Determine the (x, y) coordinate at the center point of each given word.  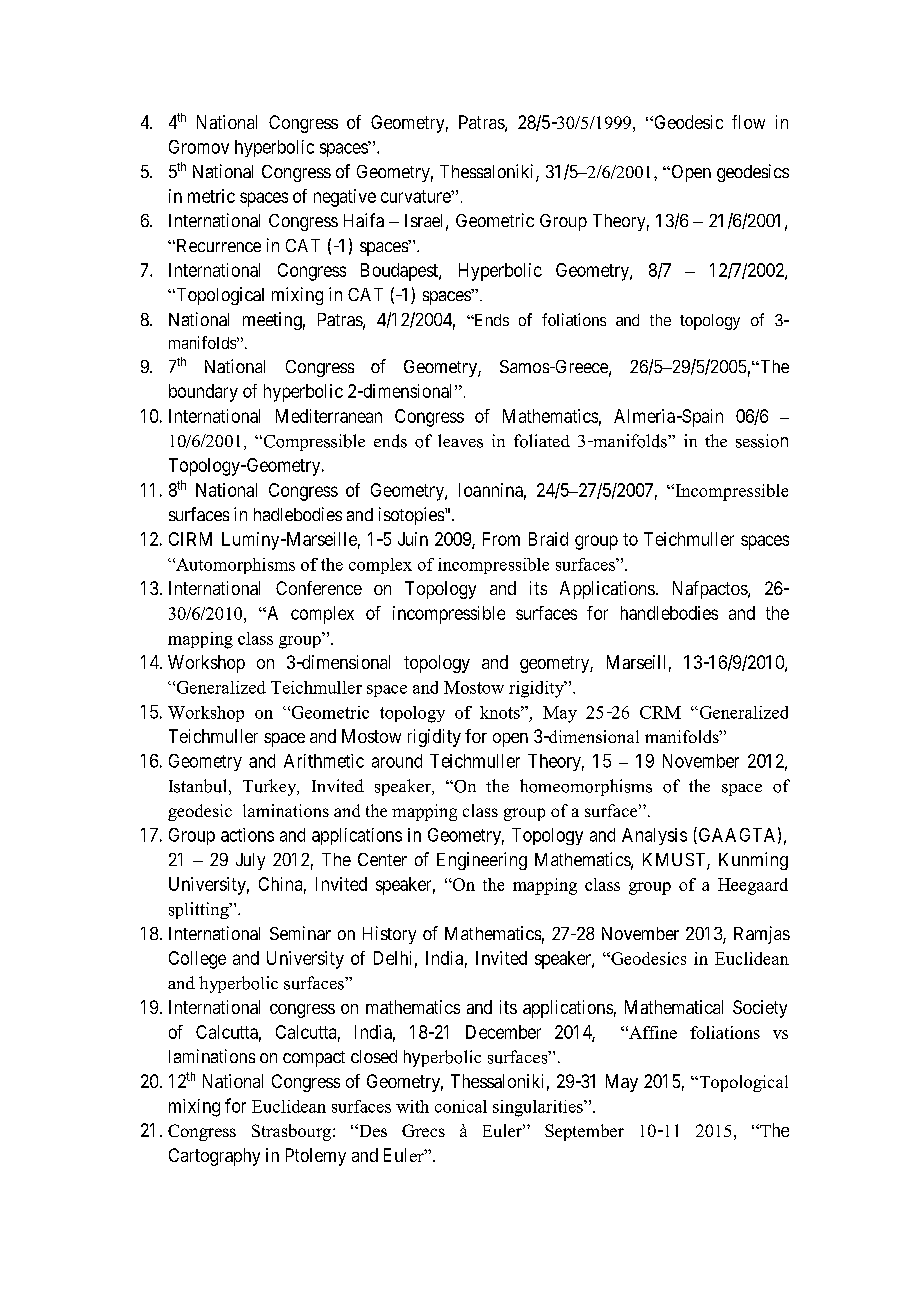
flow (748, 122)
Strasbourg (293, 1132)
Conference (319, 588)
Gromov (199, 147)
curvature (416, 196)
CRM (660, 712)
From (501, 539)
